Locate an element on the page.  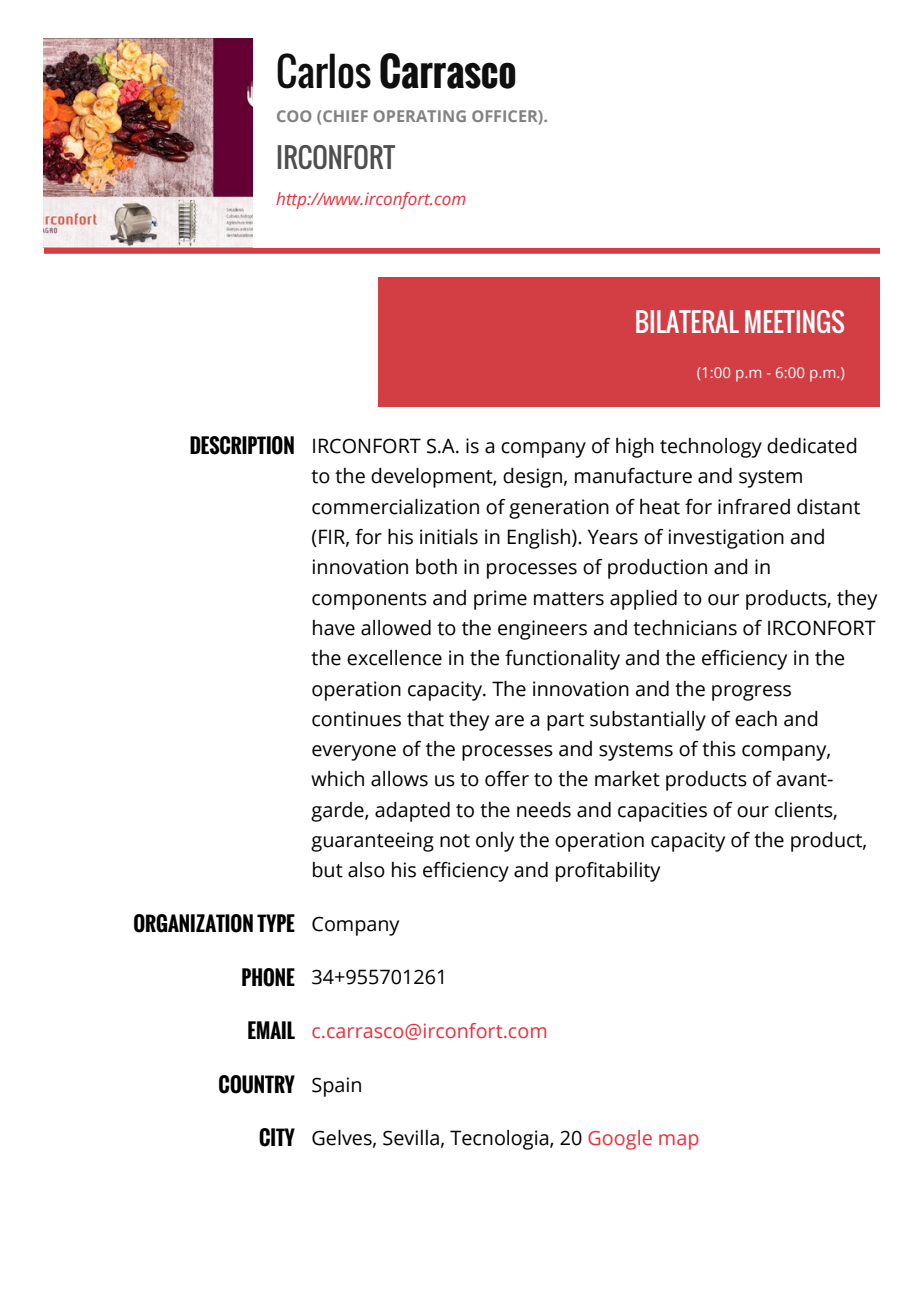
COUNTRY is located at coordinates (257, 1084).
